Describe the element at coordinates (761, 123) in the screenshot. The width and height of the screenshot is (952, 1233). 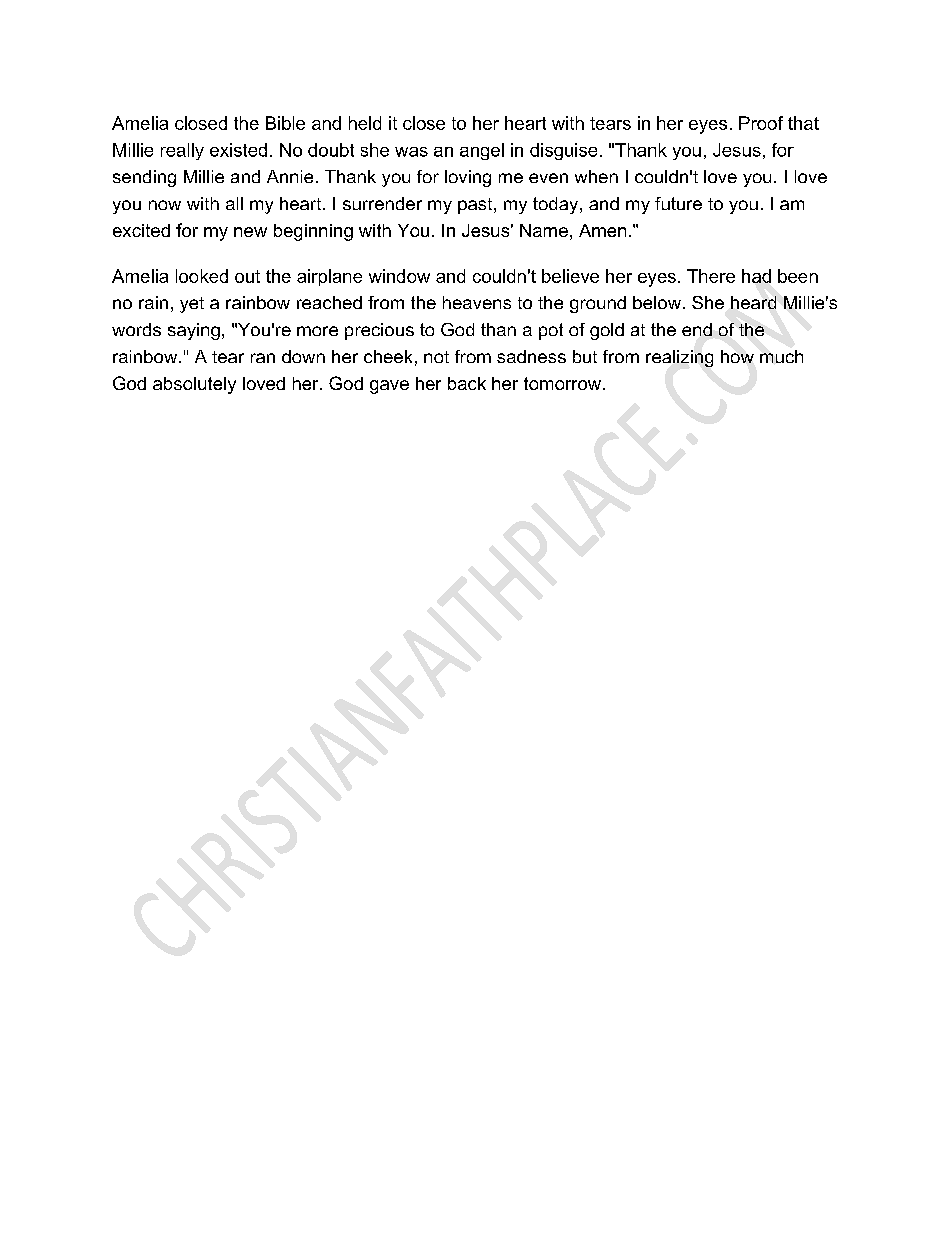
I see `Proof` at that location.
